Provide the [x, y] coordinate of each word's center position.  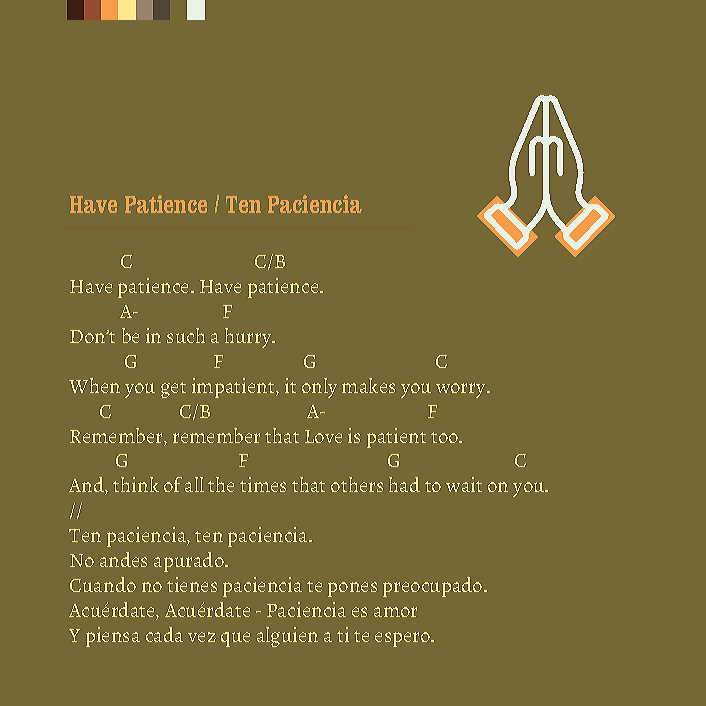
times [263, 484]
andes [123, 559]
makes [368, 385]
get [173, 390]
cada [164, 634]
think [136, 484]
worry [462, 390]
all [194, 484]
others [357, 484]
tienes [192, 584]
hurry [249, 338]
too [446, 437]
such [186, 335]
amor [395, 612]
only [319, 388]
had [404, 484]
